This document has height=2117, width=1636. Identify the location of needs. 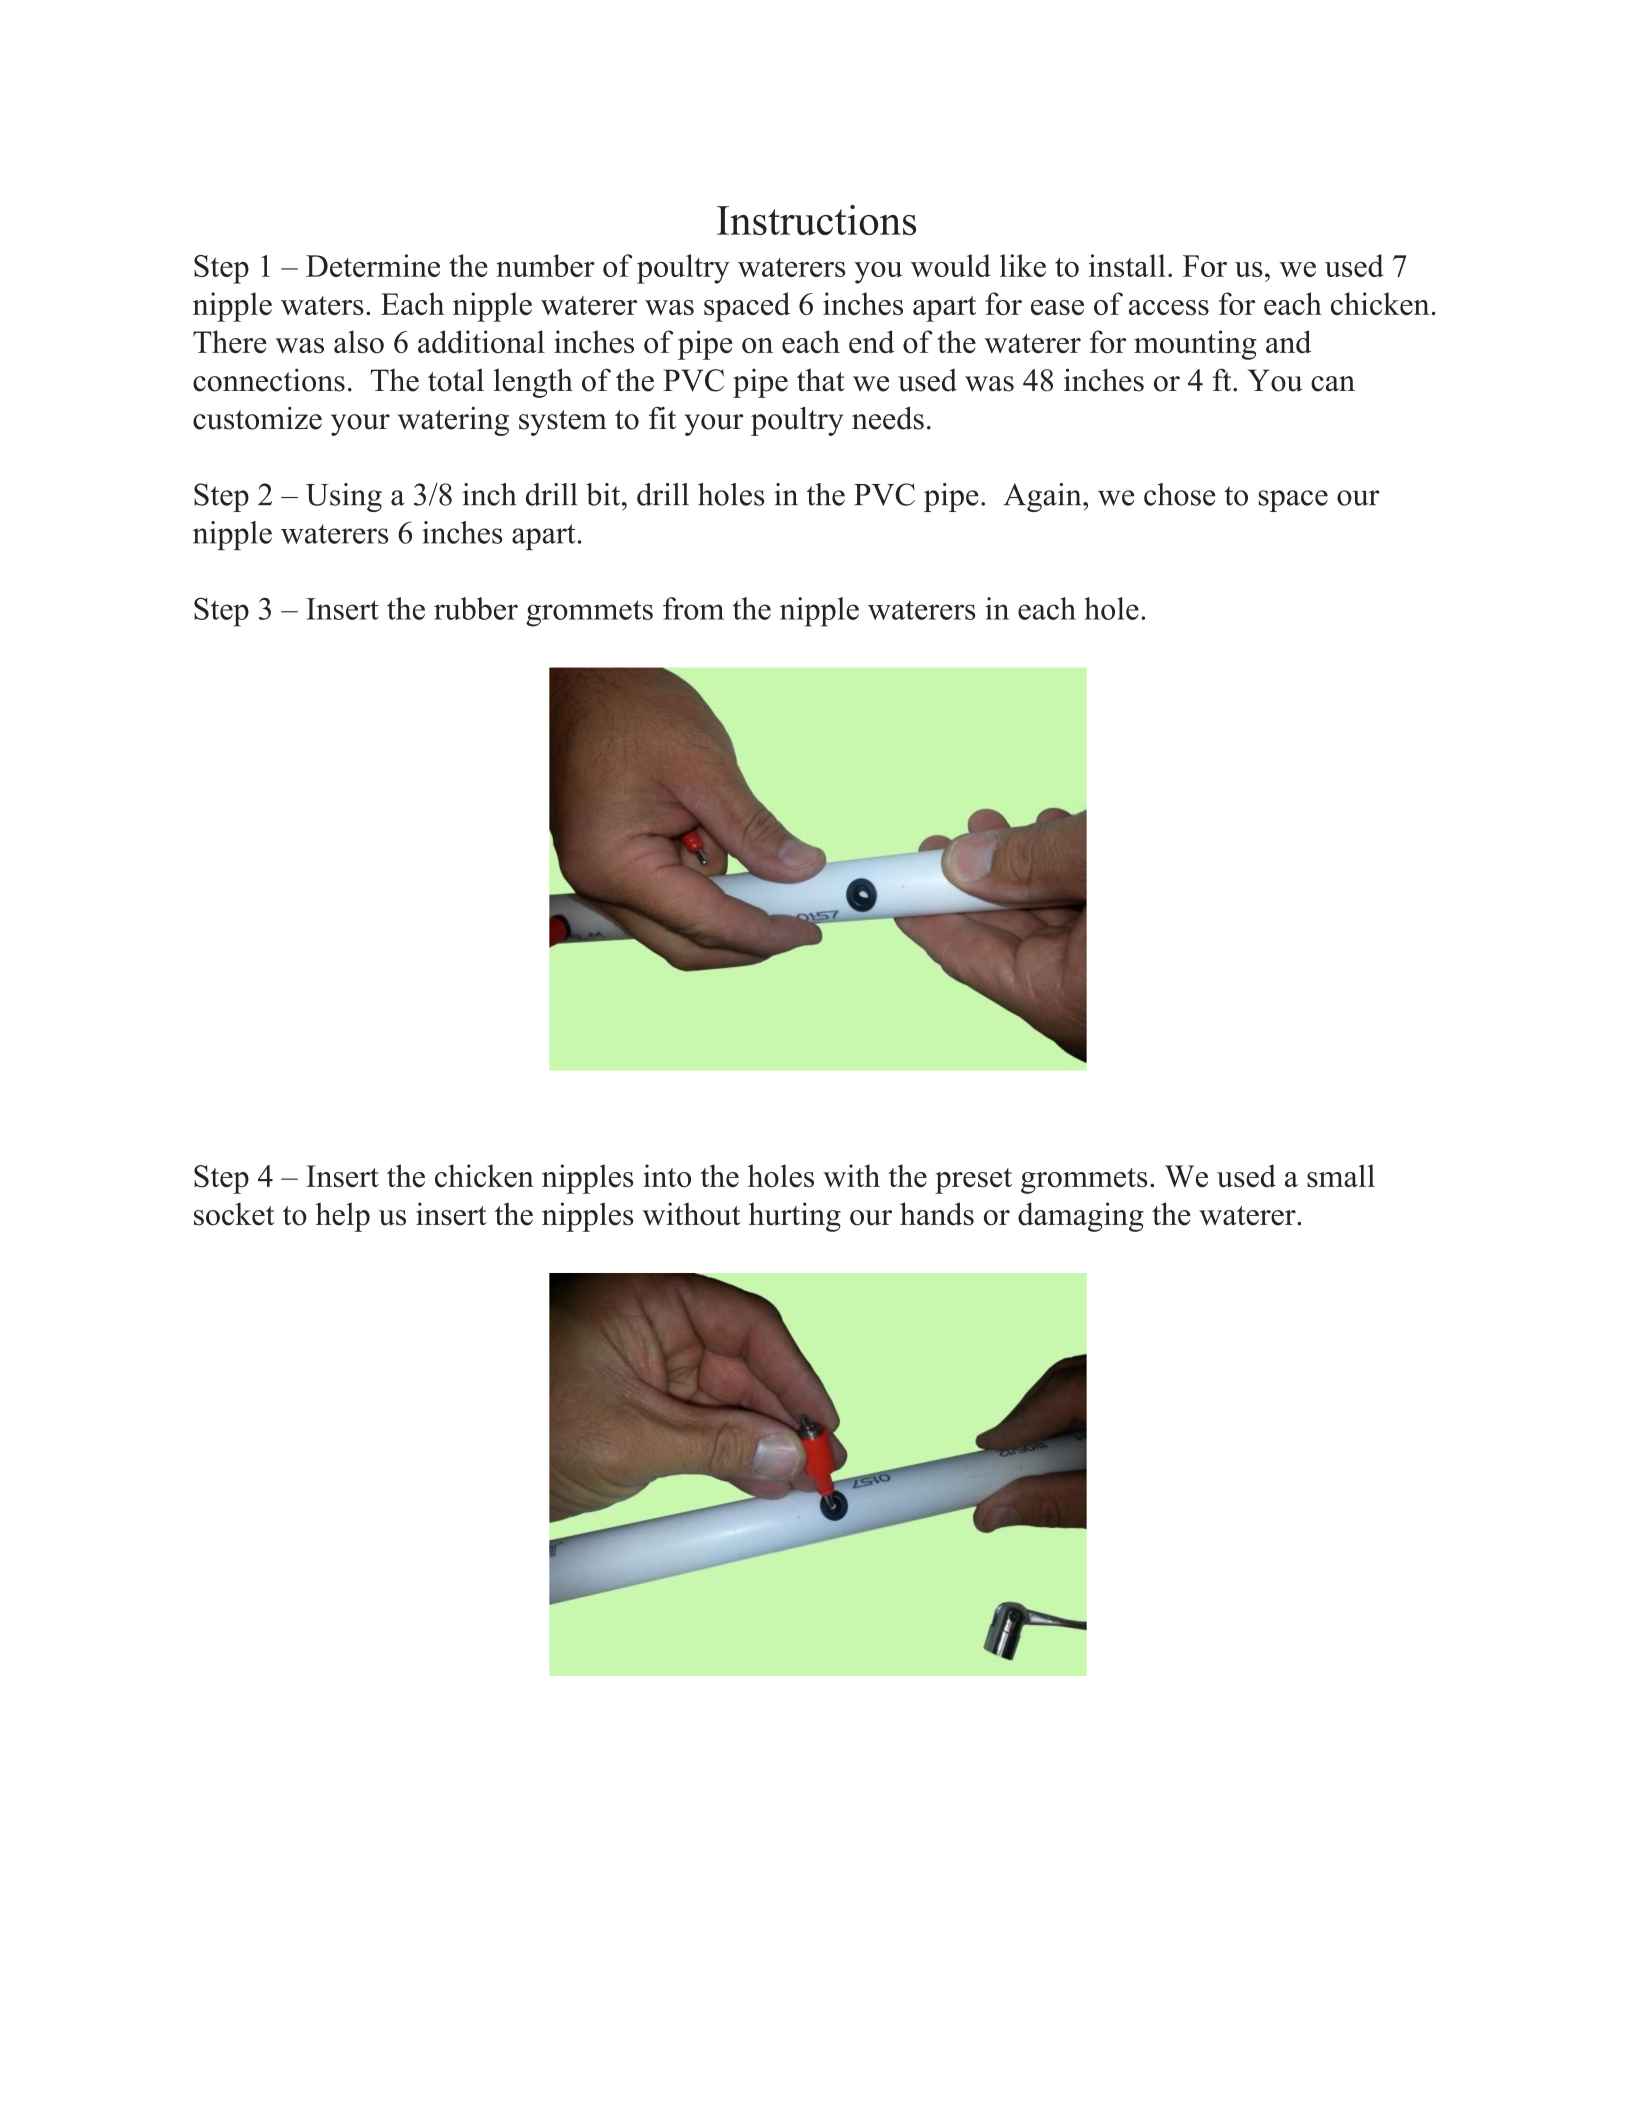
(888, 418).
